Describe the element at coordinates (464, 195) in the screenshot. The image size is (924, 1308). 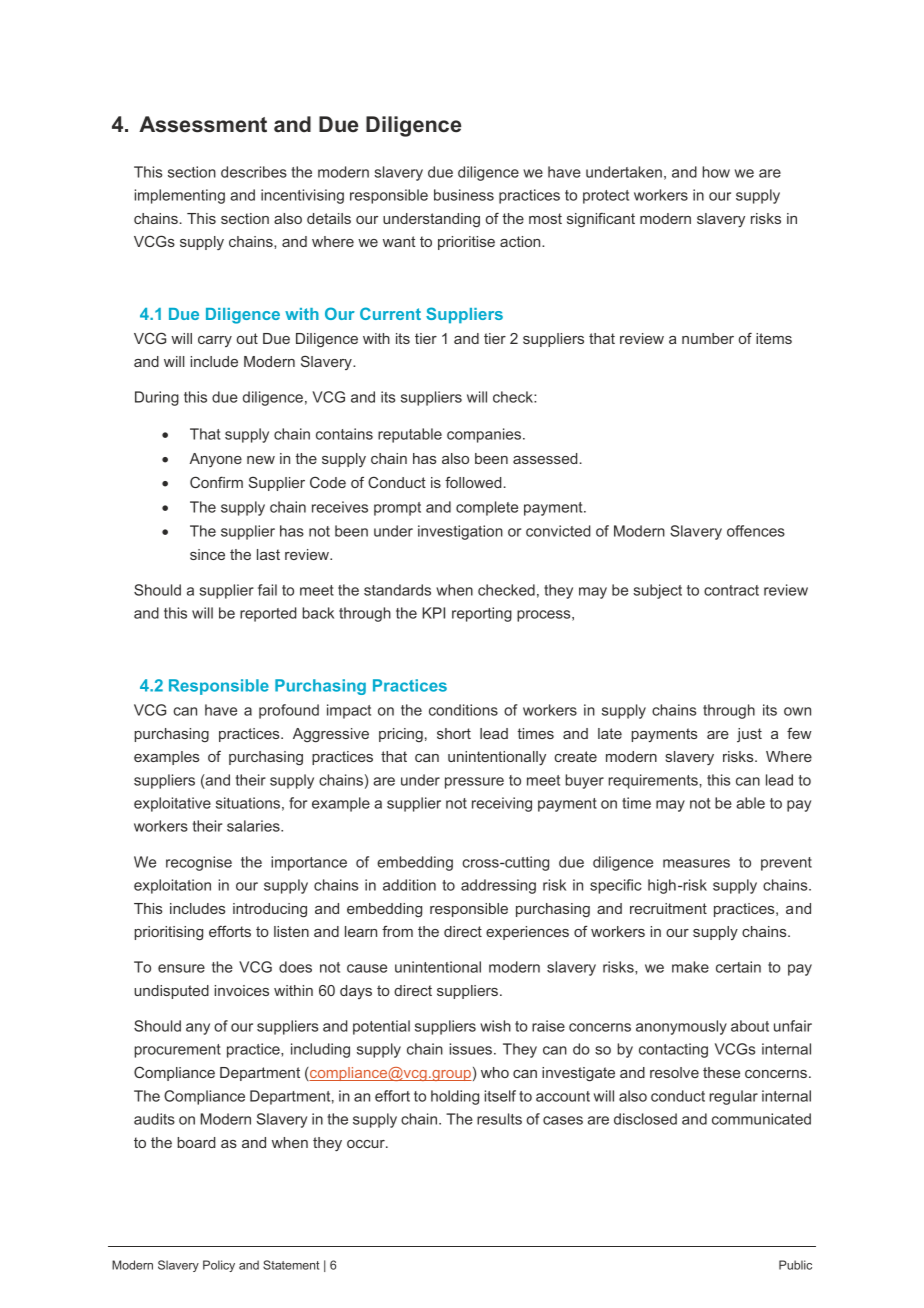
I see `business` at that location.
